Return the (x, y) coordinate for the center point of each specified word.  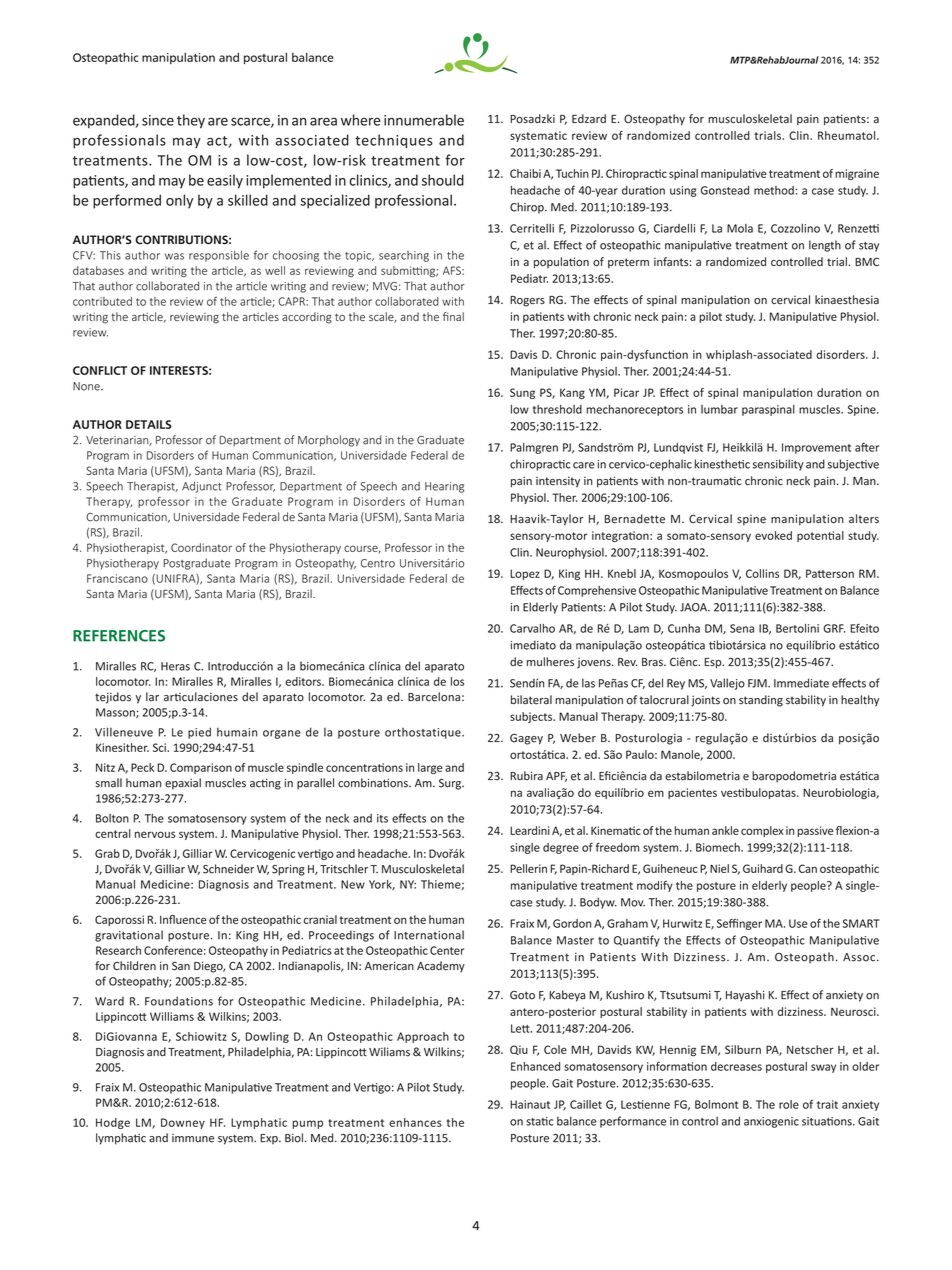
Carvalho (532, 628)
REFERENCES (119, 636)
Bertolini (797, 628)
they (191, 121)
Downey (183, 1123)
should (443, 180)
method (774, 190)
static (540, 1121)
